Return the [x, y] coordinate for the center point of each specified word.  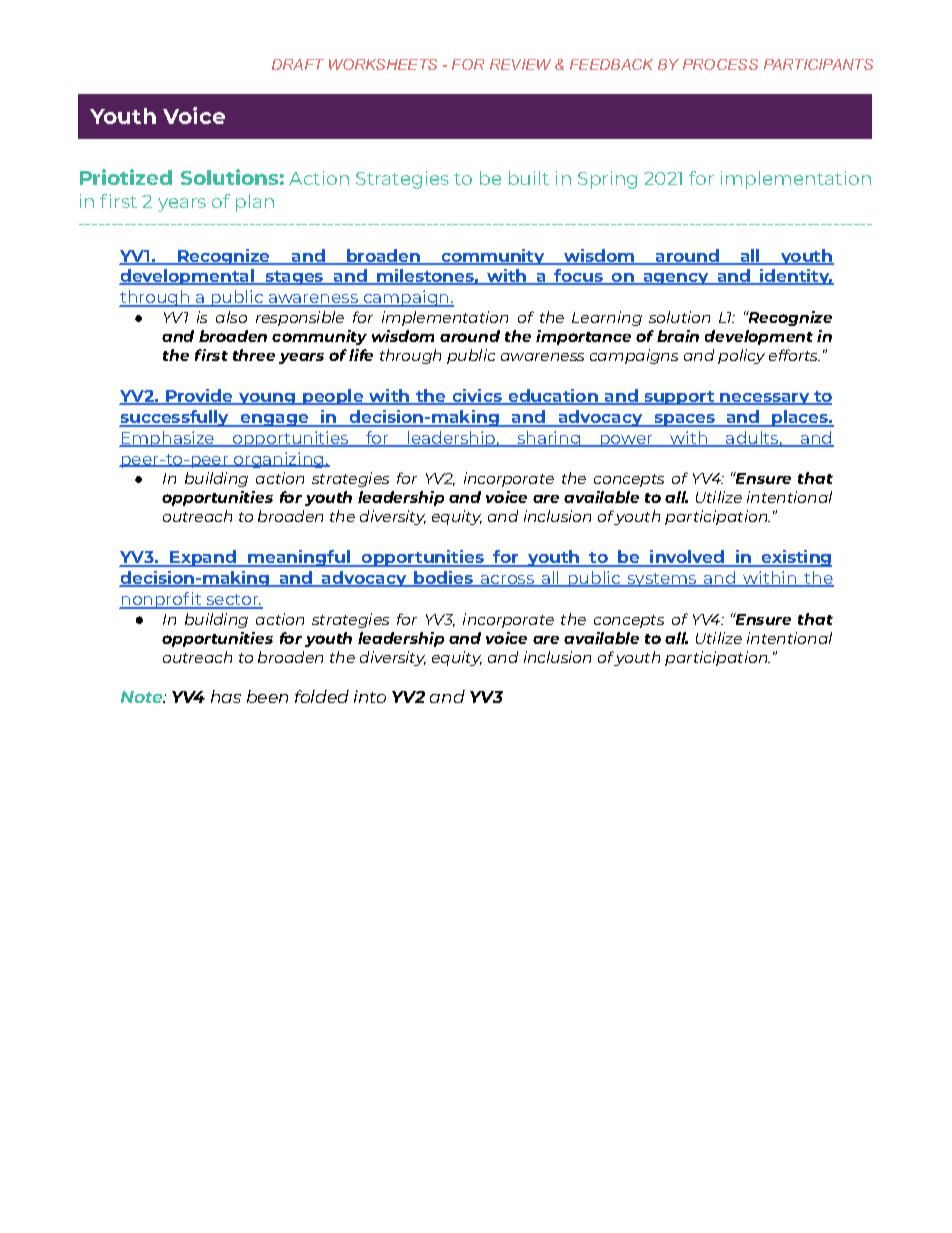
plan [255, 203]
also [231, 317]
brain [678, 336]
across [507, 581]
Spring [607, 180]
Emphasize [168, 439]
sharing [549, 439]
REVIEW [520, 64]
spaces [685, 420]
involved [687, 558]
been [267, 696]
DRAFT [298, 64]
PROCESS [720, 64]
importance [583, 337]
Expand [203, 558]
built [529, 178]
